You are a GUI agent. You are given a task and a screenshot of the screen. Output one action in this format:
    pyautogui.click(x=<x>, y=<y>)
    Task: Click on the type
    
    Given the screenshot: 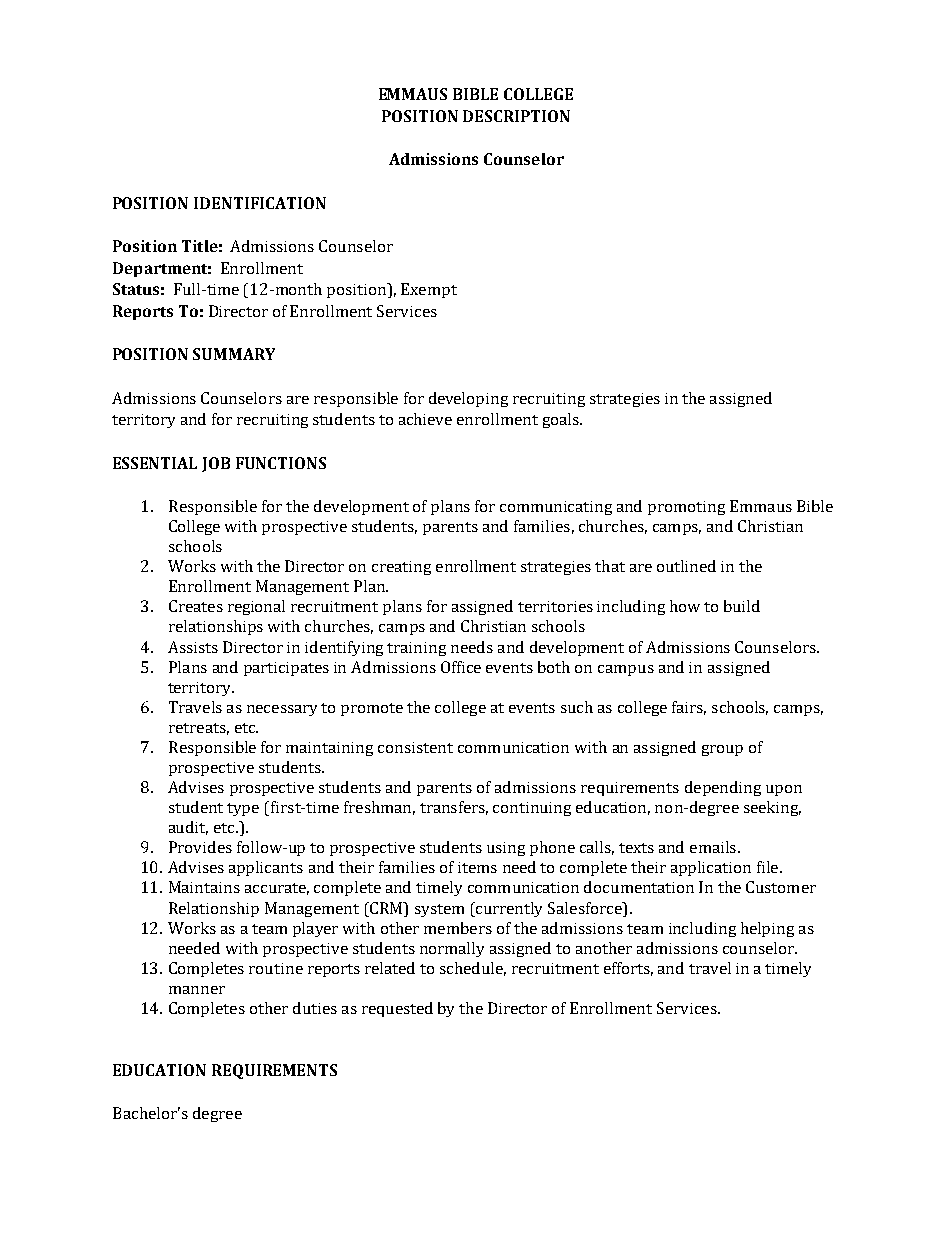 What is the action you would take?
    pyautogui.click(x=243, y=809)
